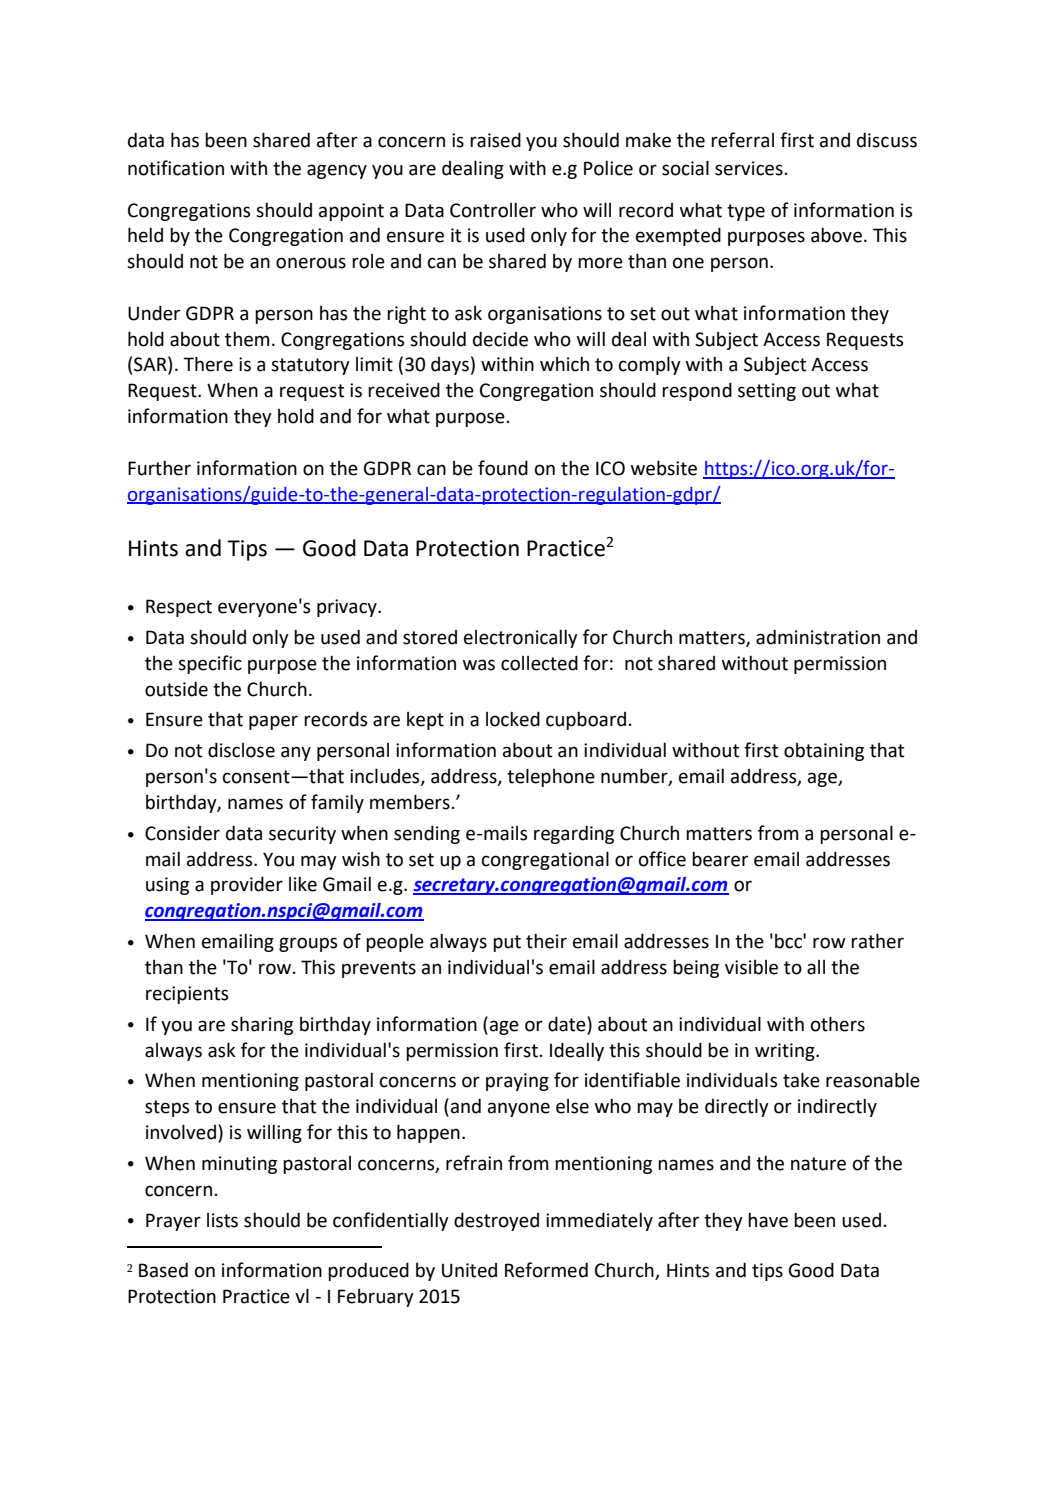 The height and width of the image is (1485, 1050). I want to click on locked, so click(513, 719).
